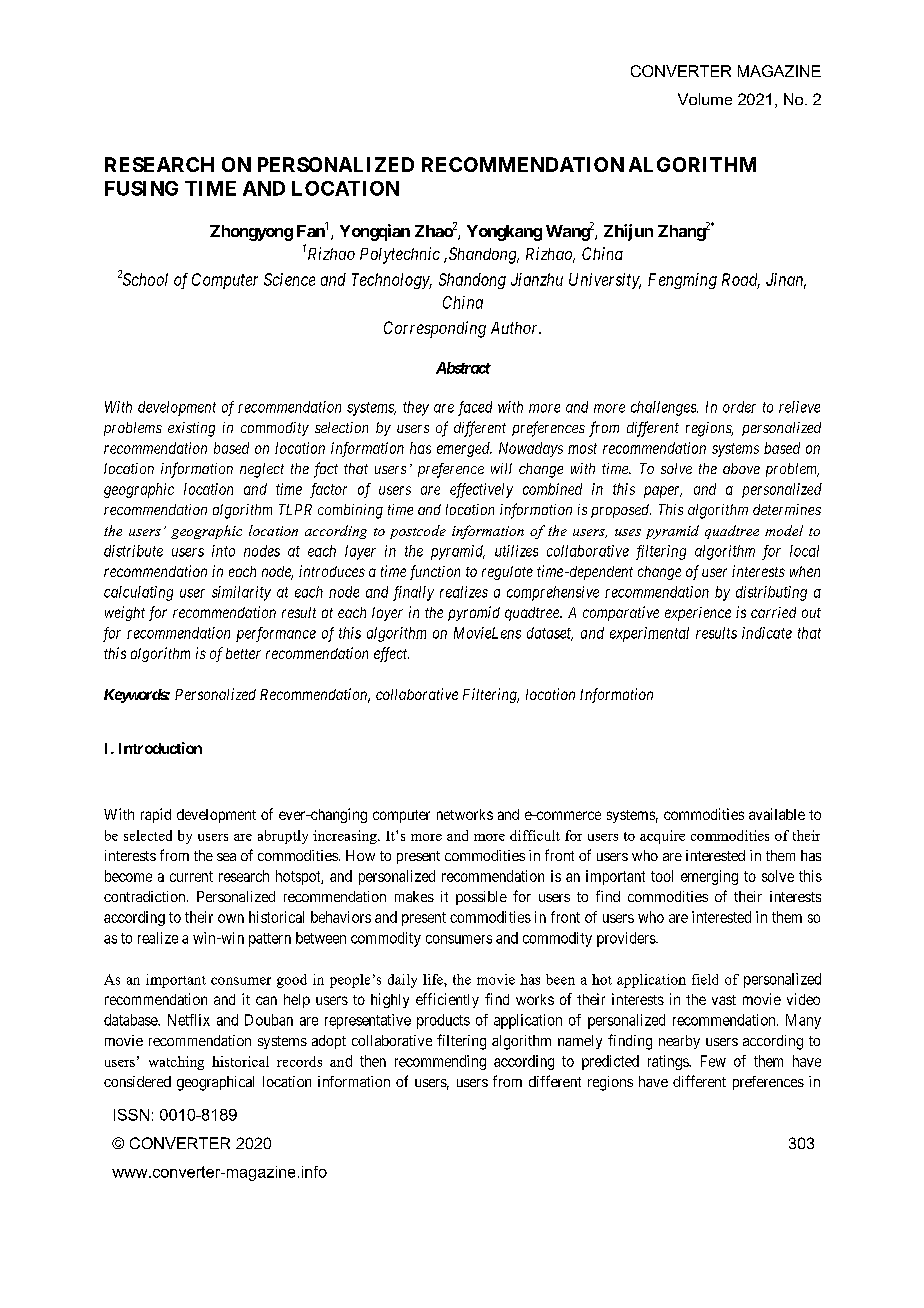 This page has width=924, height=1308. Describe the element at coordinates (191, 429) in the page. I see `existing` at that location.
